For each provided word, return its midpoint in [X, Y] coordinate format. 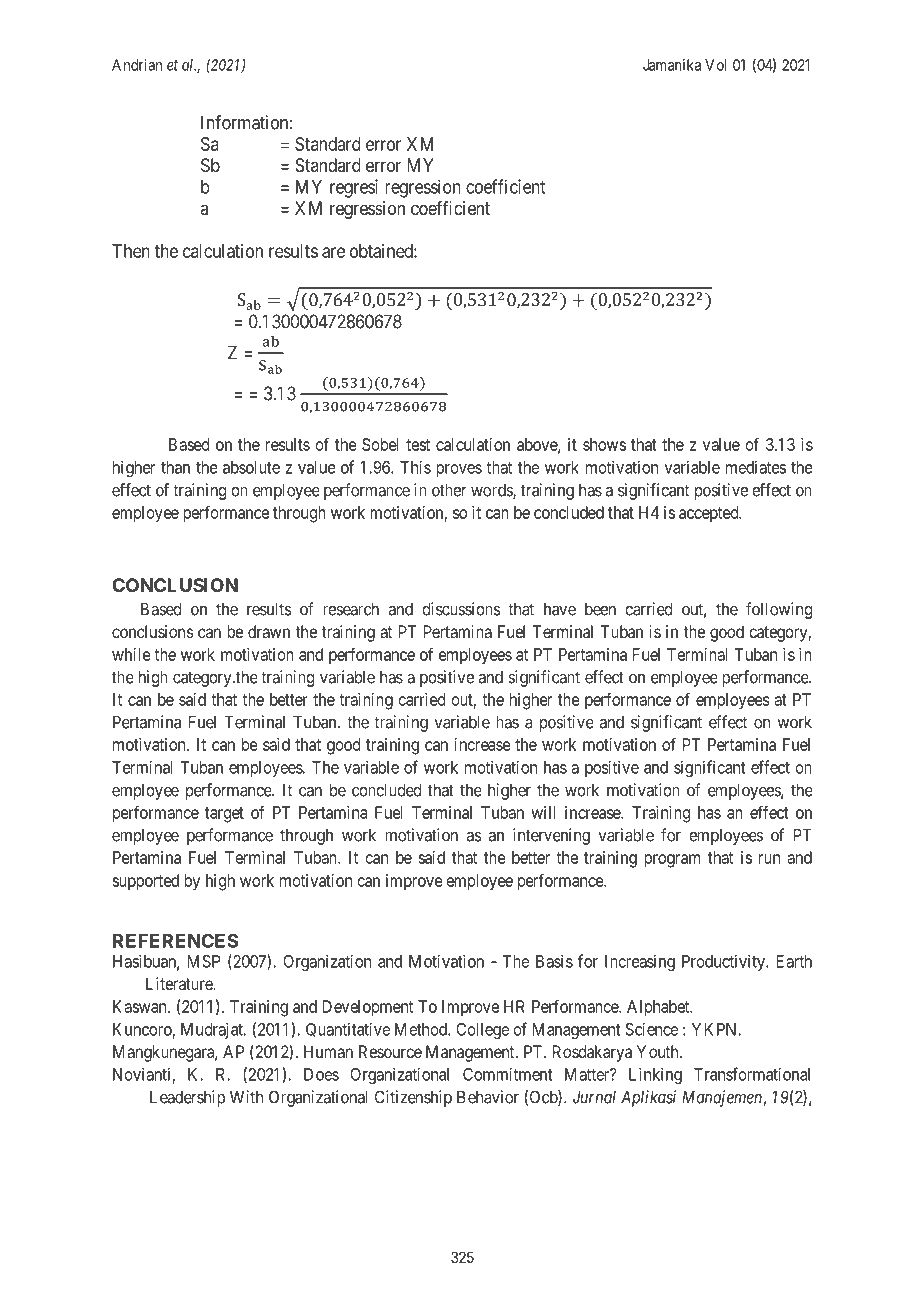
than [175, 467]
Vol [716, 65]
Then [131, 251]
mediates [756, 467]
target [224, 815]
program [672, 861]
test [418, 445]
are [333, 252]
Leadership [187, 1098]
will [543, 812]
